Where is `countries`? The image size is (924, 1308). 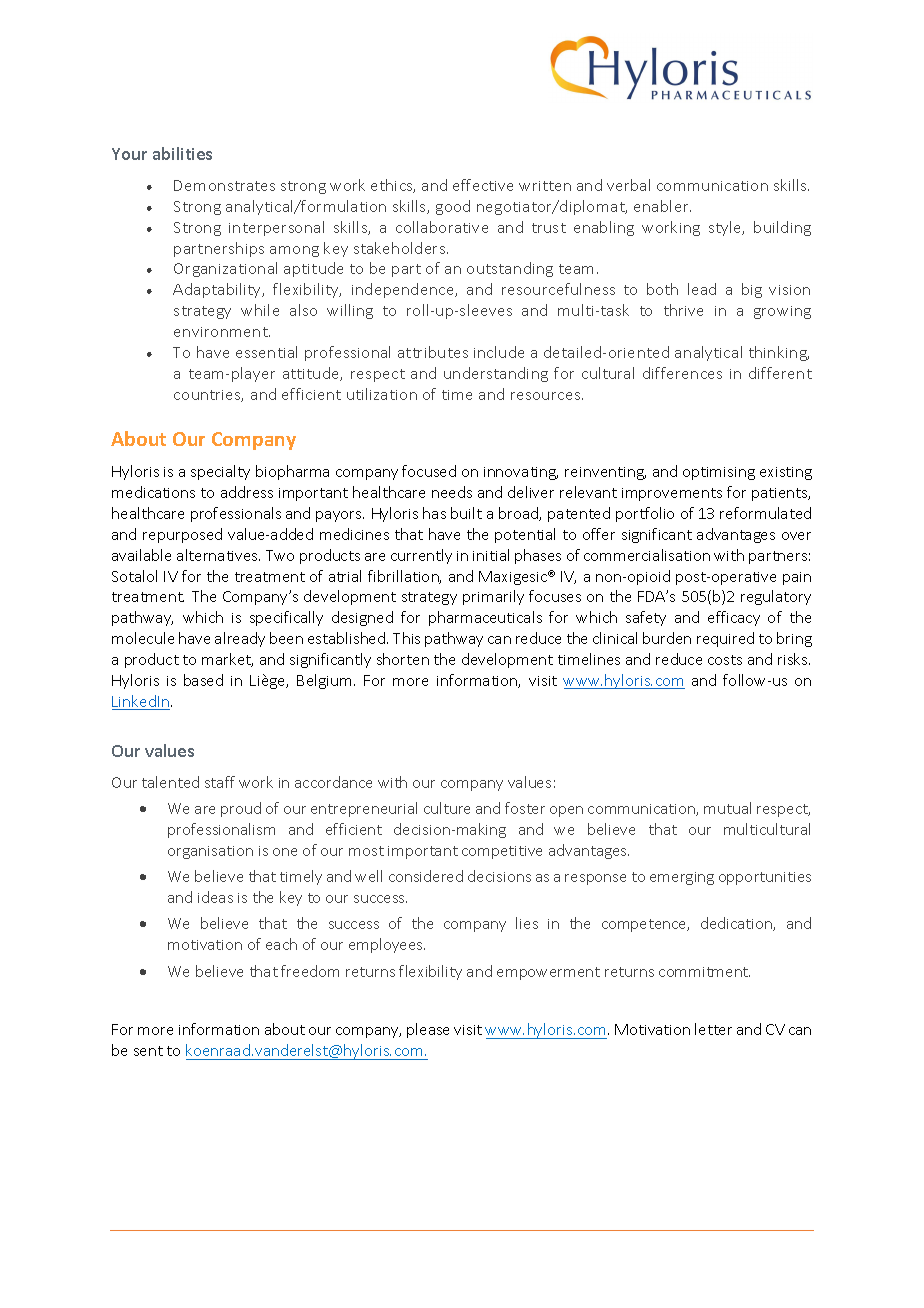
countries is located at coordinates (208, 396).
